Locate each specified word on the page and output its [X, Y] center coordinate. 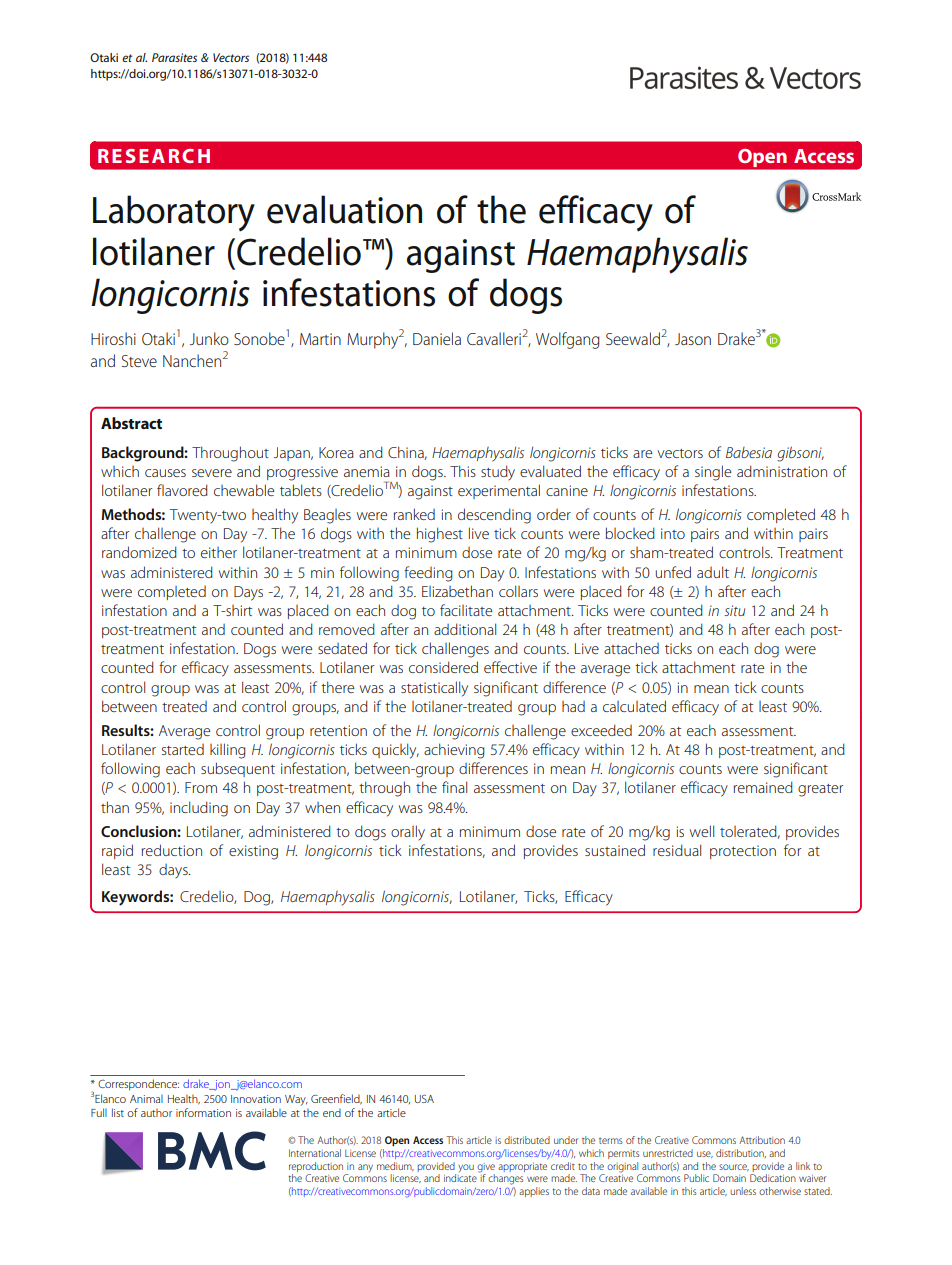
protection [743, 852]
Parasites [174, 57]
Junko [209, 338]
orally [408, 833]
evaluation [344, 209]
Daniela [437, 338]
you [466, 1168]
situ [734, 610]
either [219, 552]
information [203, 1112]
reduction [172, 850]
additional [465, 629]
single [713, 473]
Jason [693, 339]
